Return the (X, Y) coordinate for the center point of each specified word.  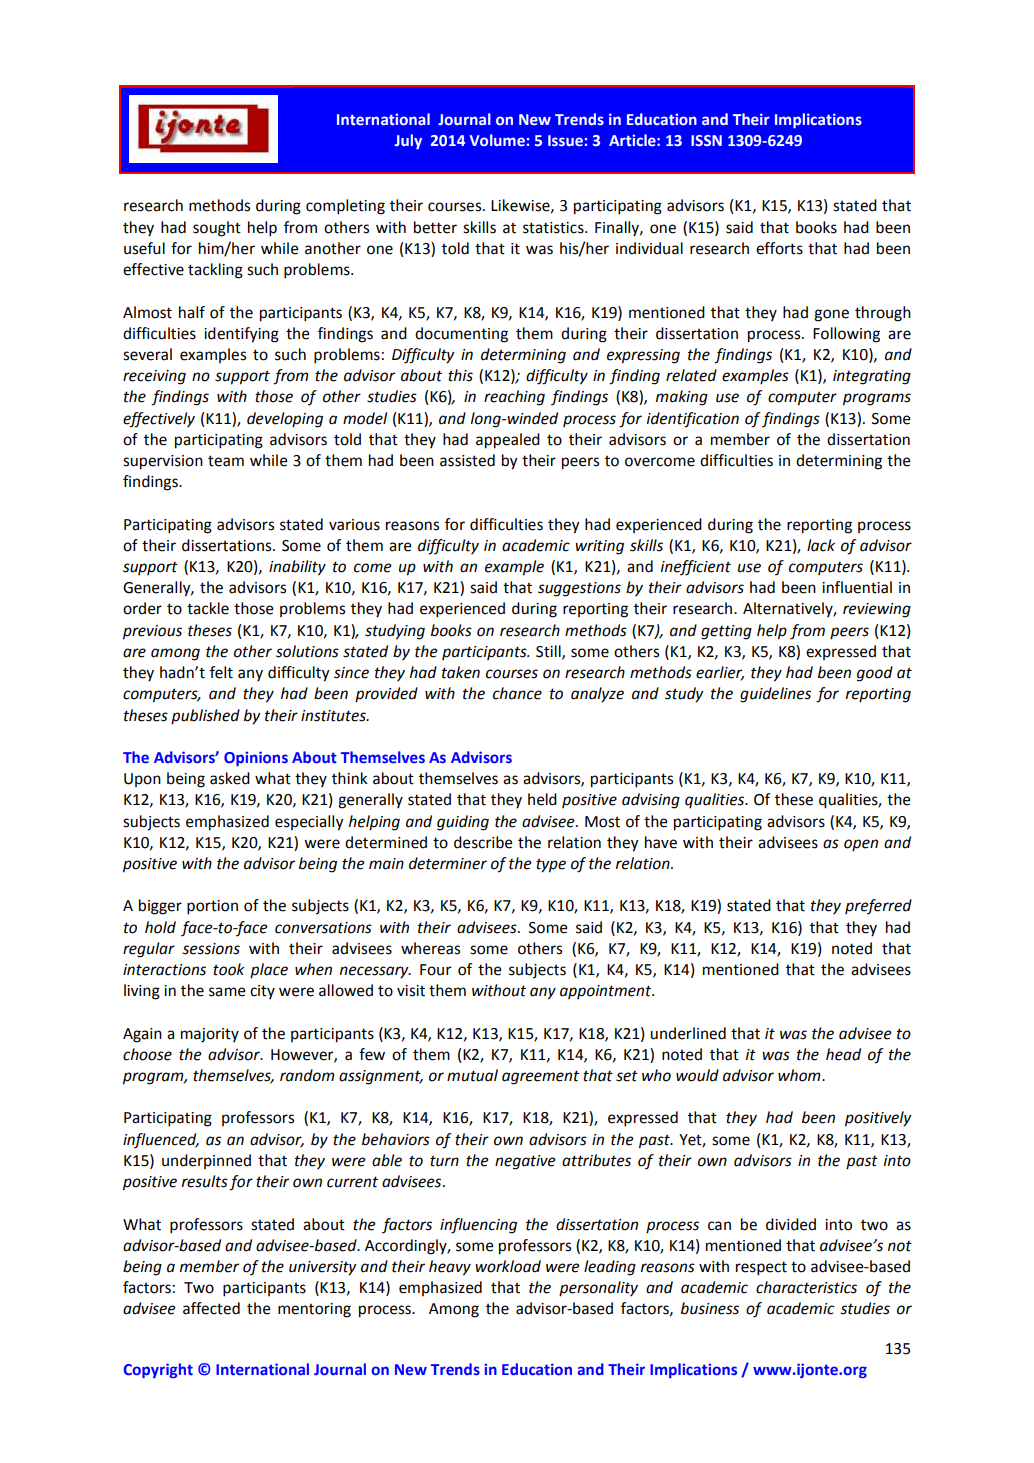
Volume (497, 140)
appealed (508, 441)
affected (211, 1308)
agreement (540, 1077)
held (542, 799)
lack (821, 545)
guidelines (775, 695)
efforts (779, 248)
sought (217, 229)
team (226, 461)
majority (210, 1035)
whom (800, 1075)
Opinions (256, 758)
